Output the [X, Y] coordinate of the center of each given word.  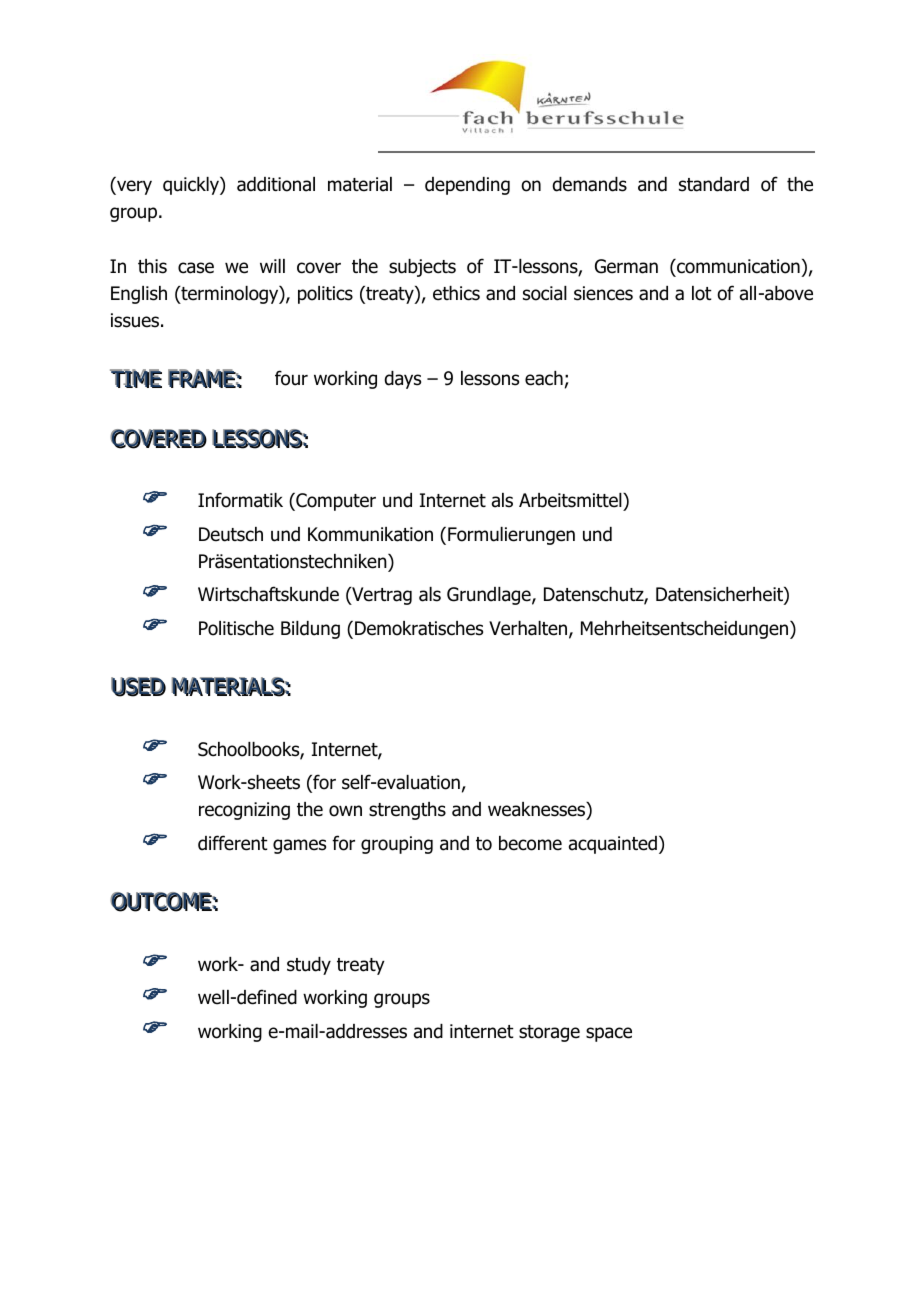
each [544, 378]
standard [714, 184]
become [530, 843]
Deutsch [231, 534]
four [291, 378]
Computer [335, 502]
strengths [407, 811]
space [609, 1034]
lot [702, 293]
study [309, 966]
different [233, 843]
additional [276, 184]
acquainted [613, 845]
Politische [236, 628]
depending [467, 186]
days [402, 380]
